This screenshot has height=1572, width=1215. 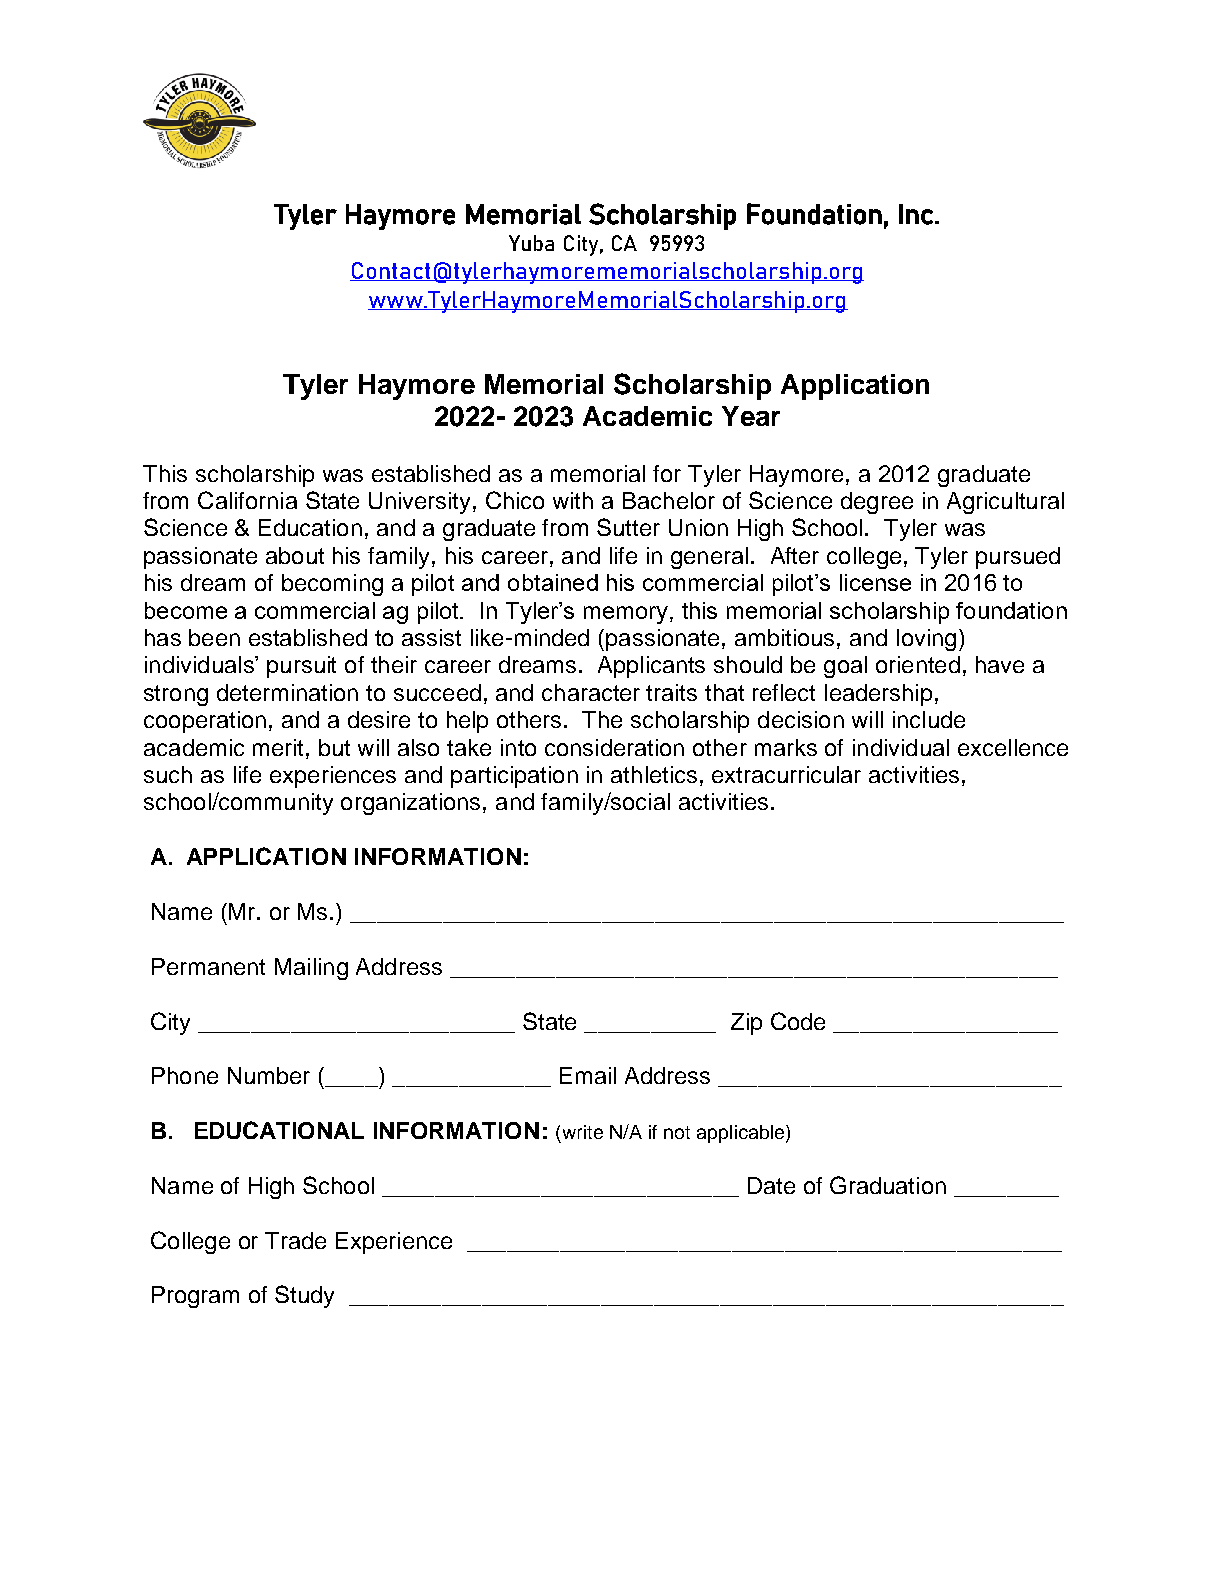 I want to click on Date, so click(x=771, y=1185).
